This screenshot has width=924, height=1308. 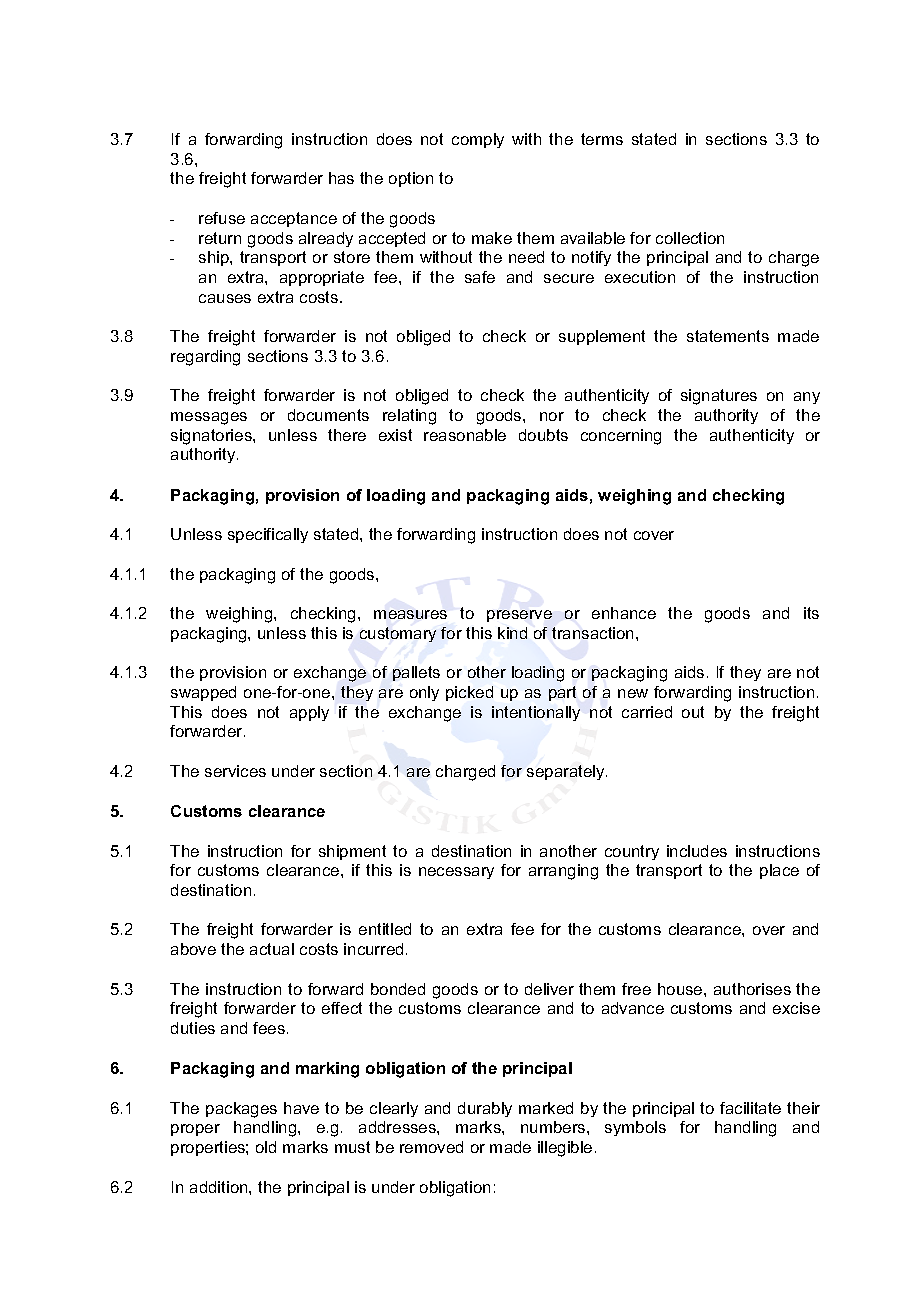 I want to click on collection, so click(x=690, y=238).
